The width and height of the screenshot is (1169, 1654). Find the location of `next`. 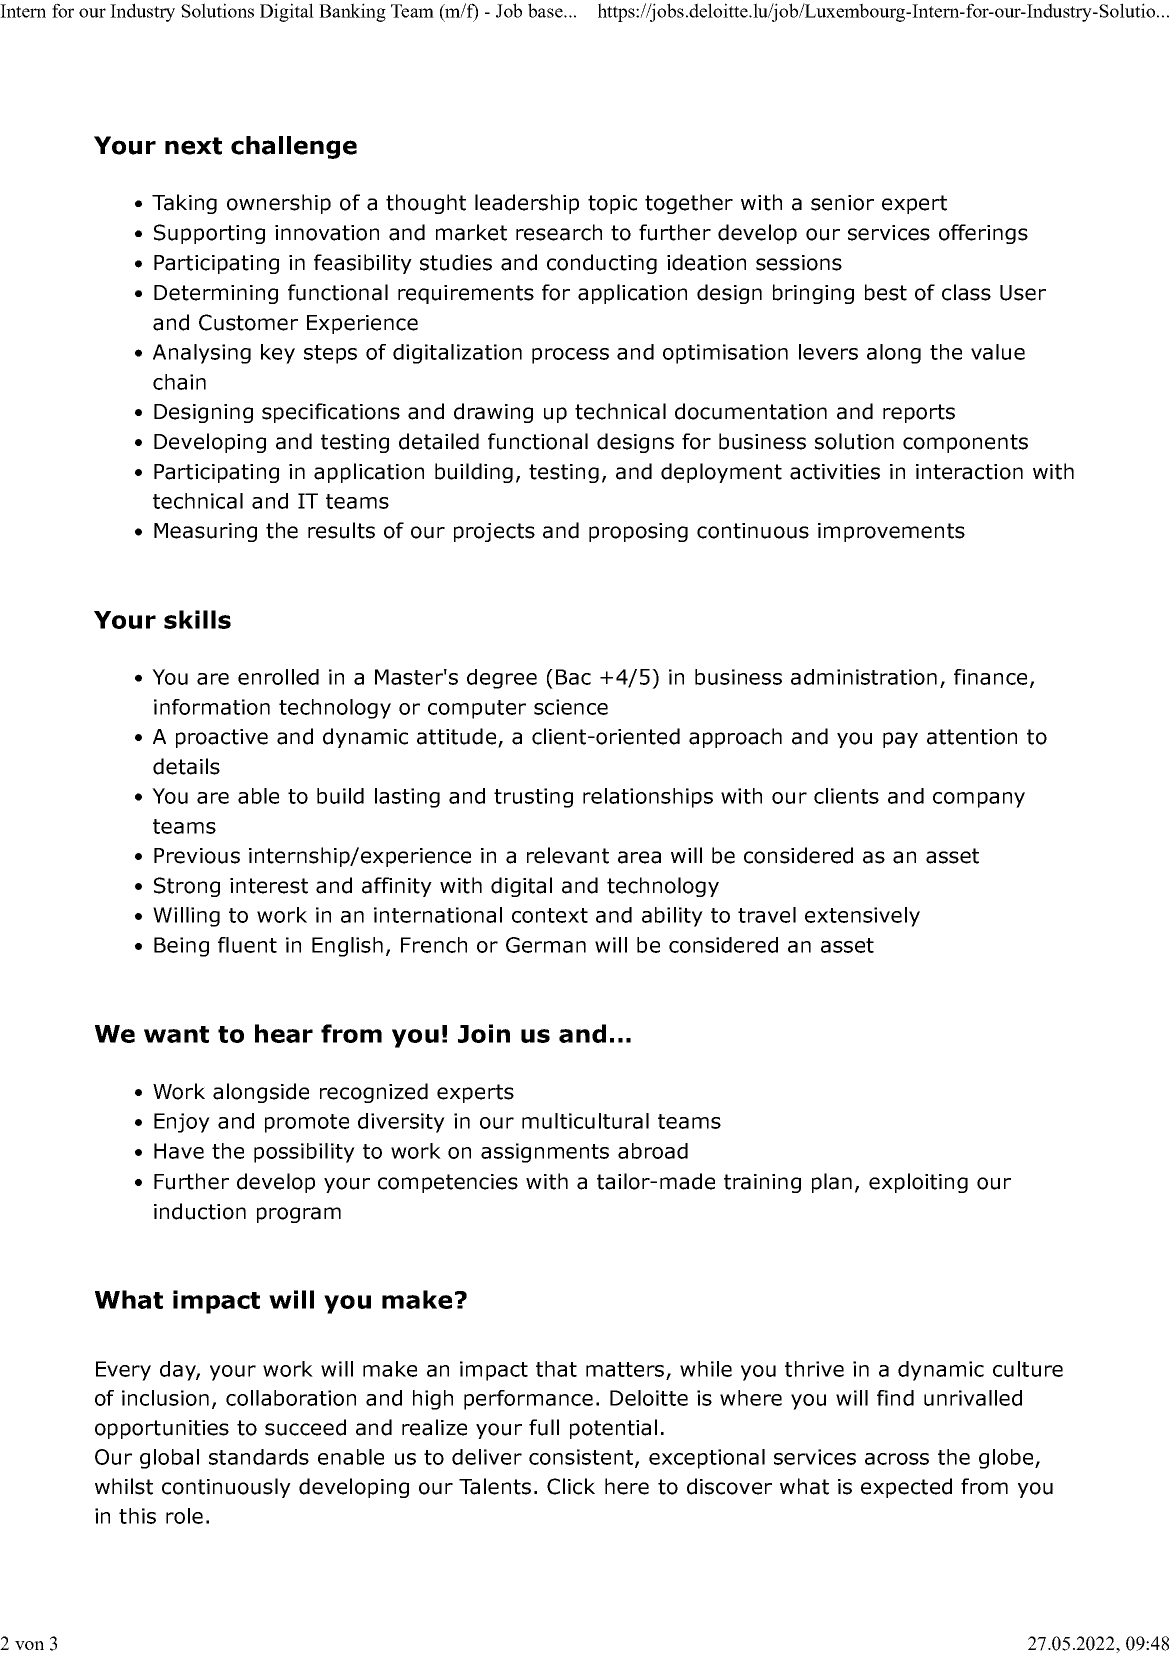

next is located at coordinates (193, 146).
